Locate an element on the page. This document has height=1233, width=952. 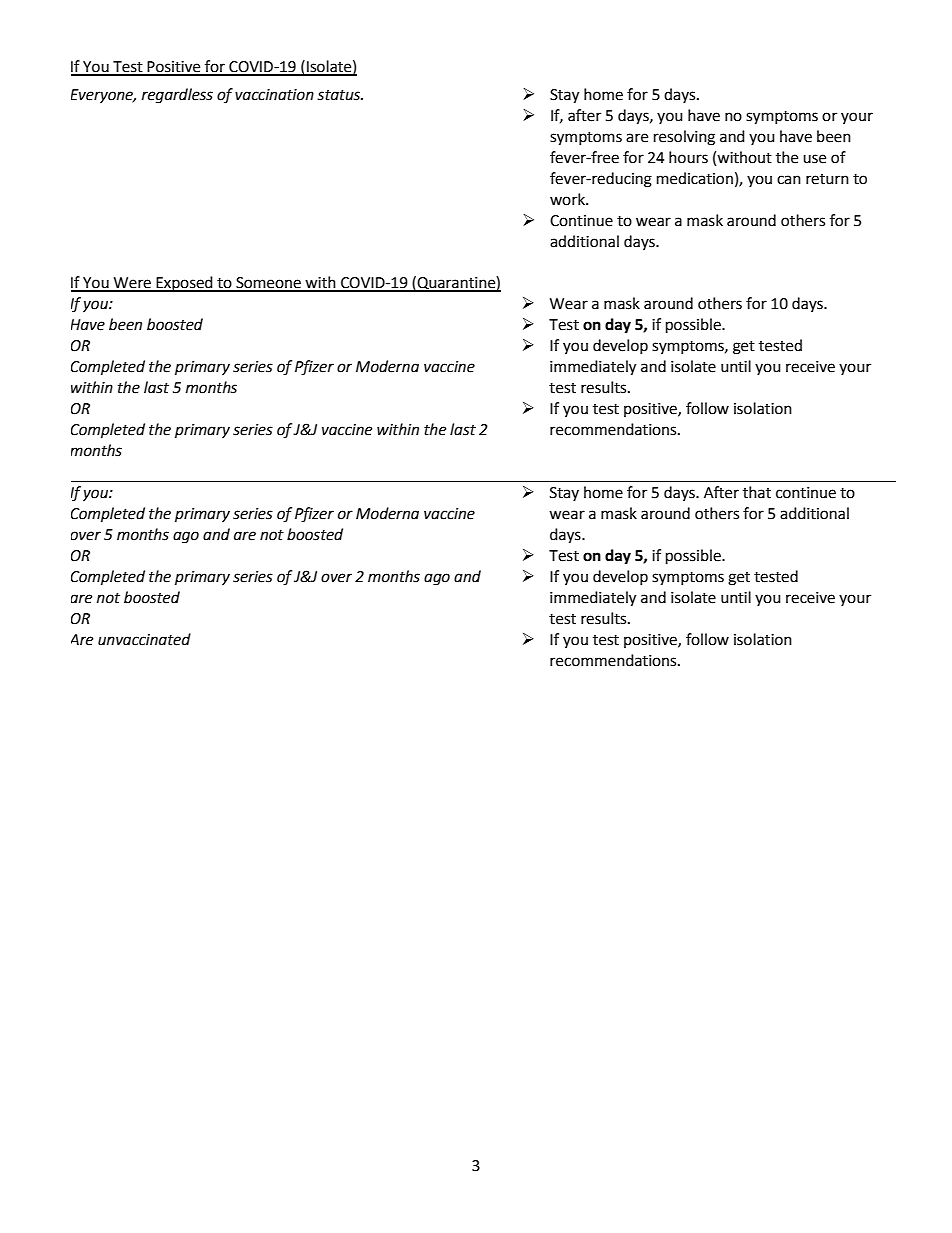
status is located at coordinates (340, 95).
